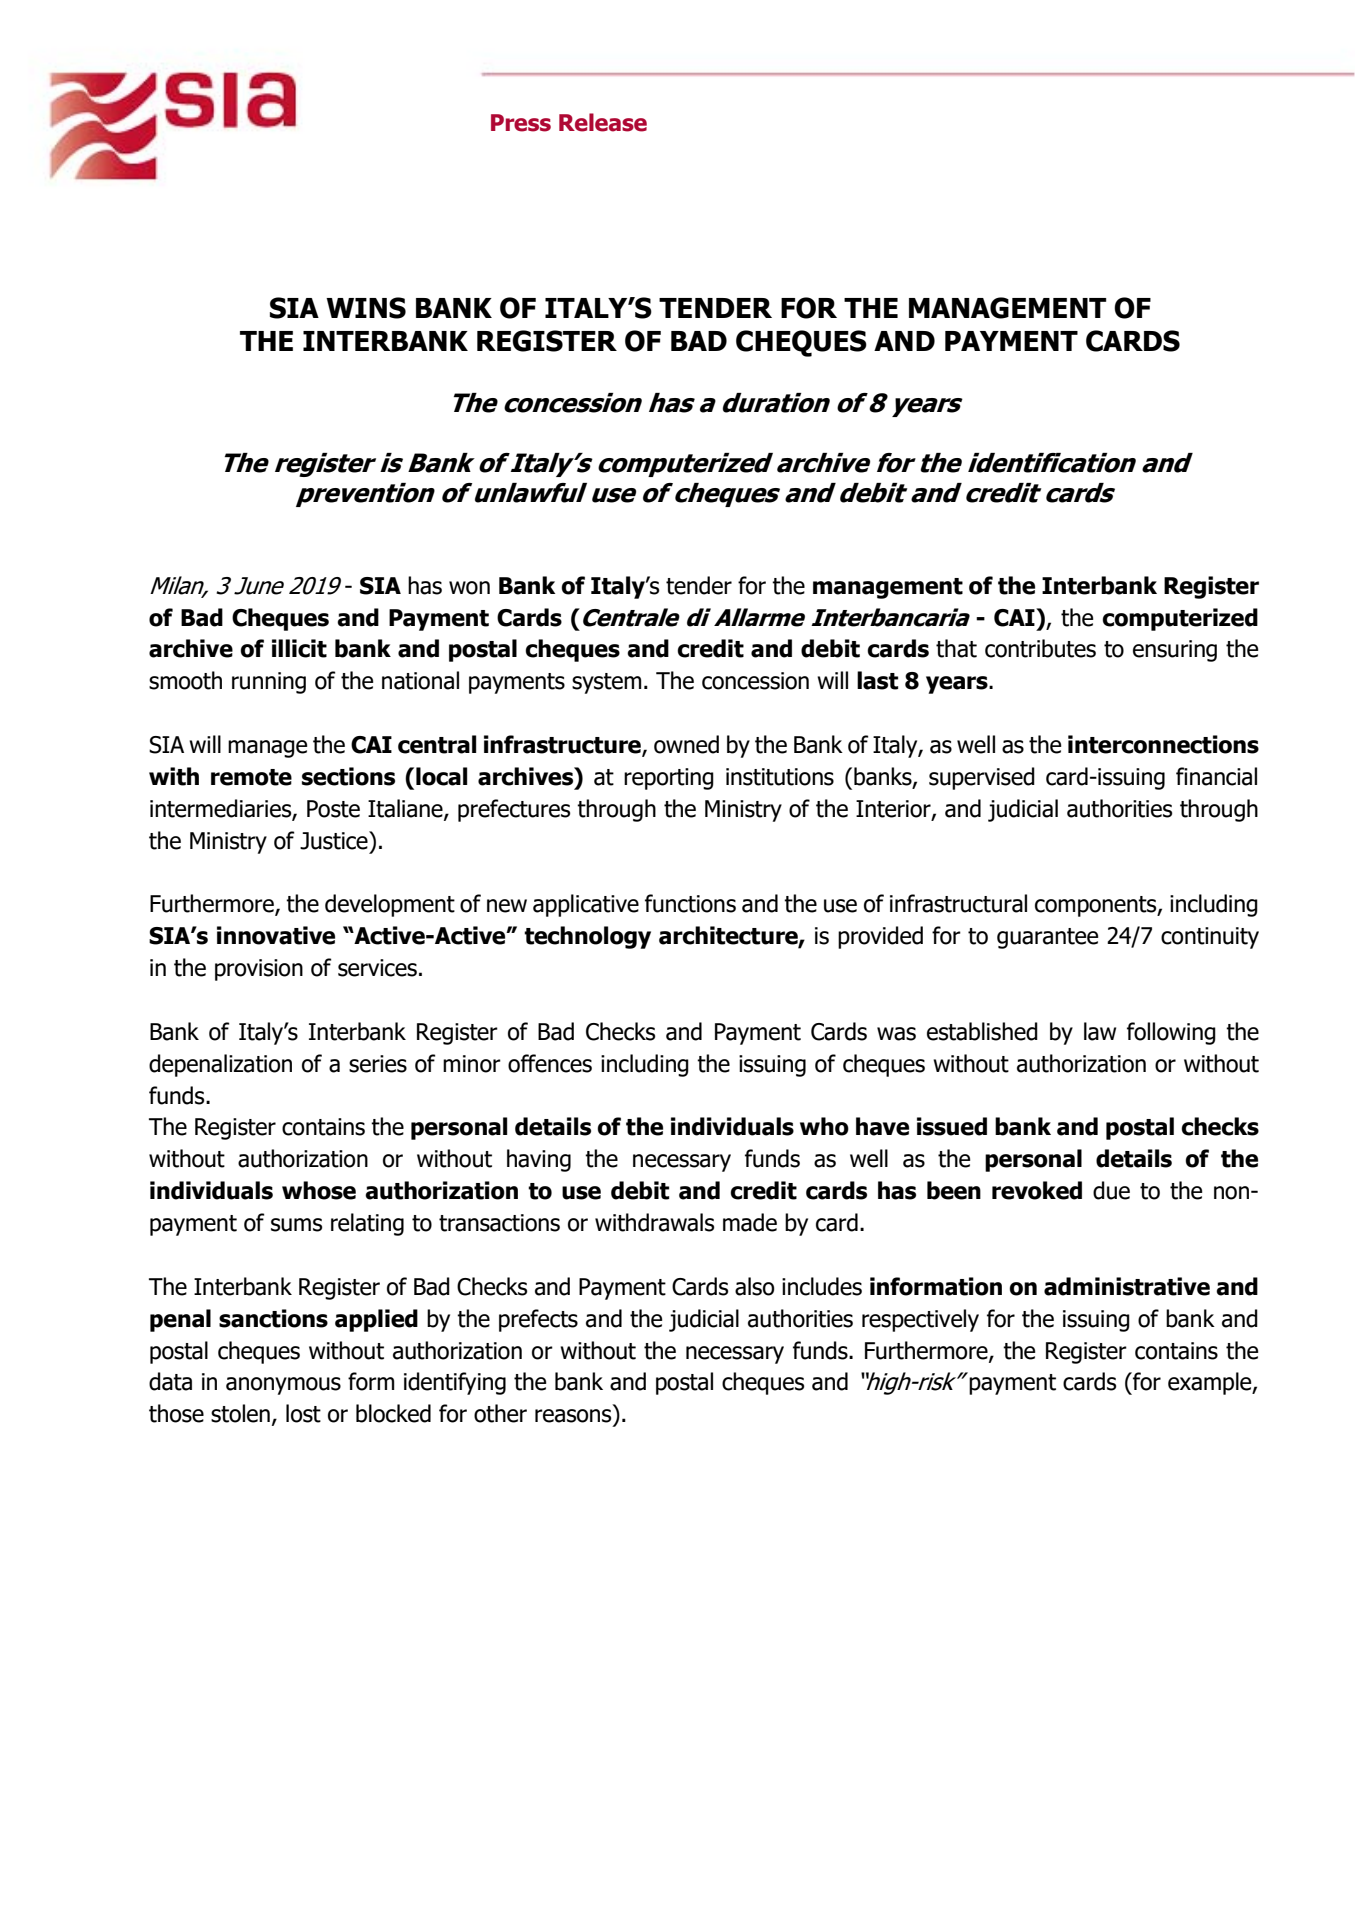 The image size is (1355, 1917). Describe the element at coordinates (1040, 648) in the screenshot. I see `contributes` at that location.
